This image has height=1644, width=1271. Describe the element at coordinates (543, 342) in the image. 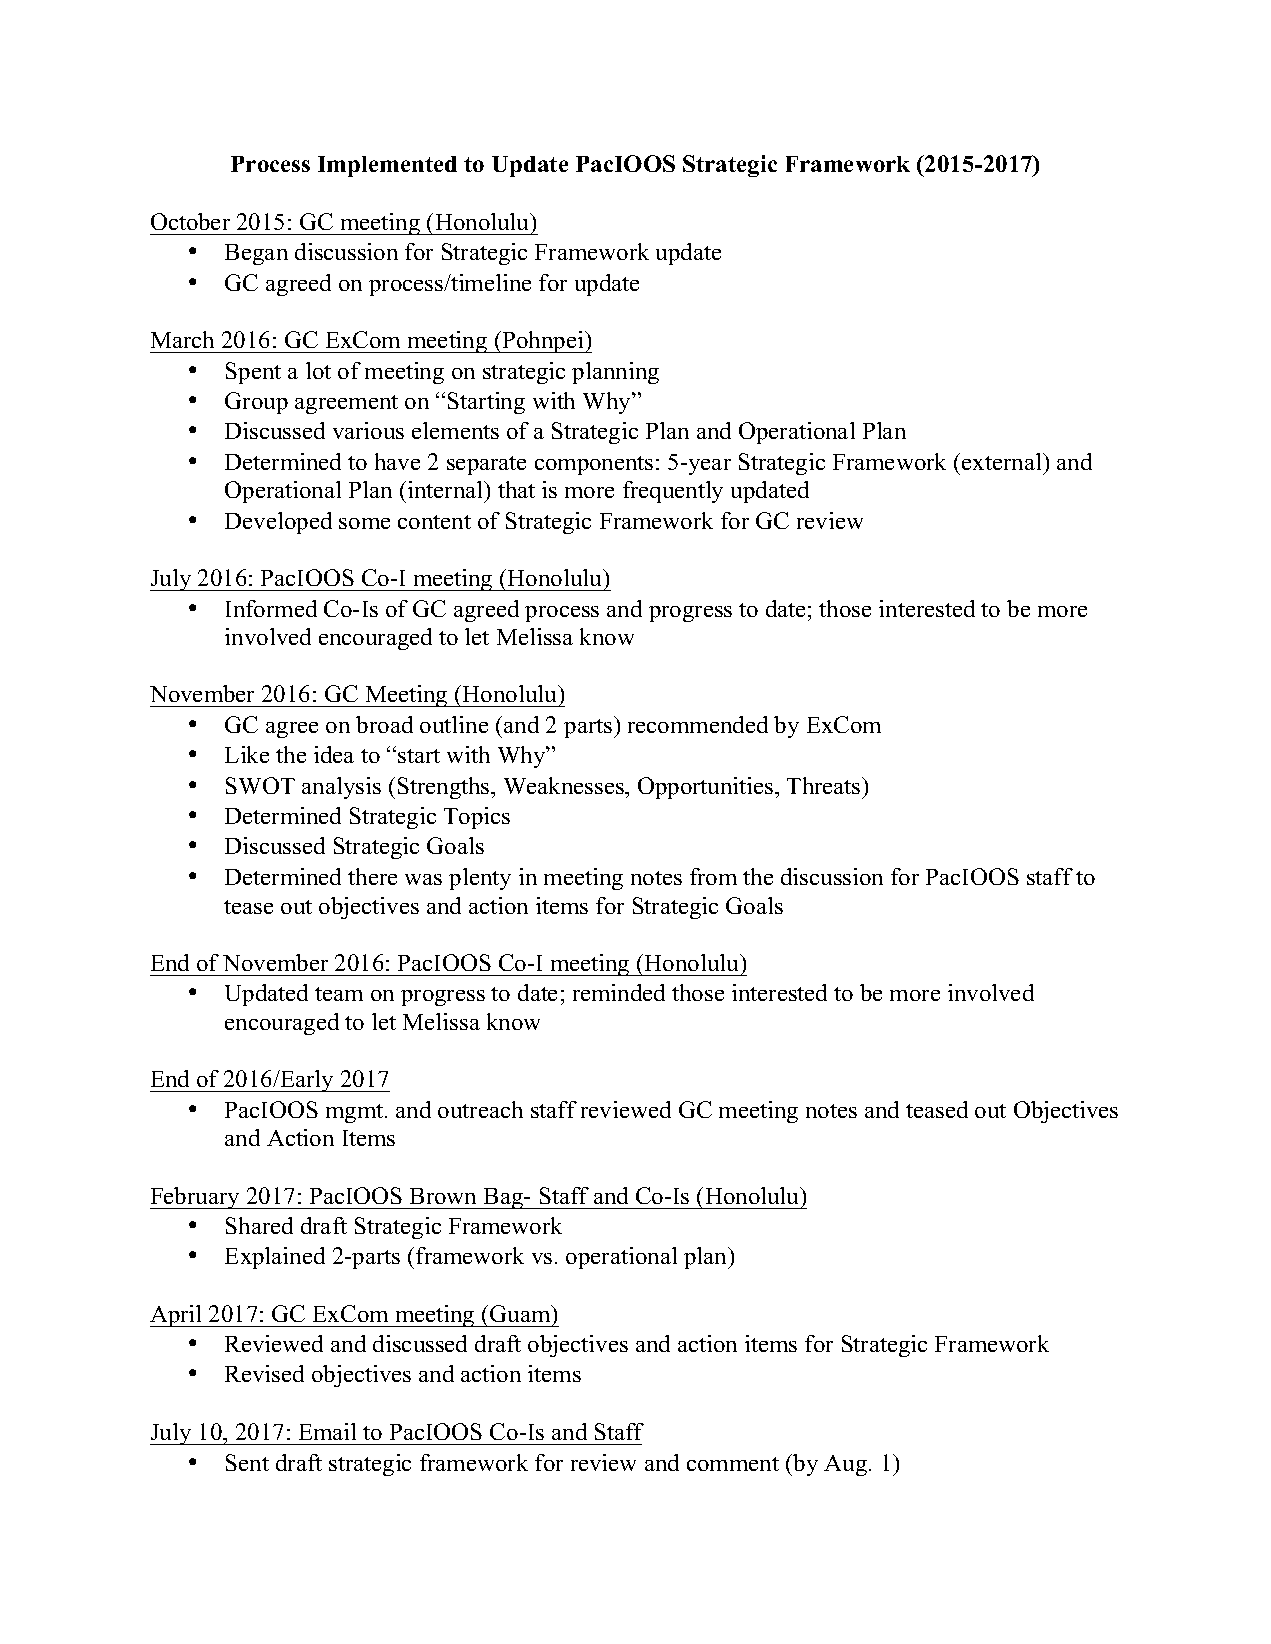

I see `Pohnpei` at that location.
